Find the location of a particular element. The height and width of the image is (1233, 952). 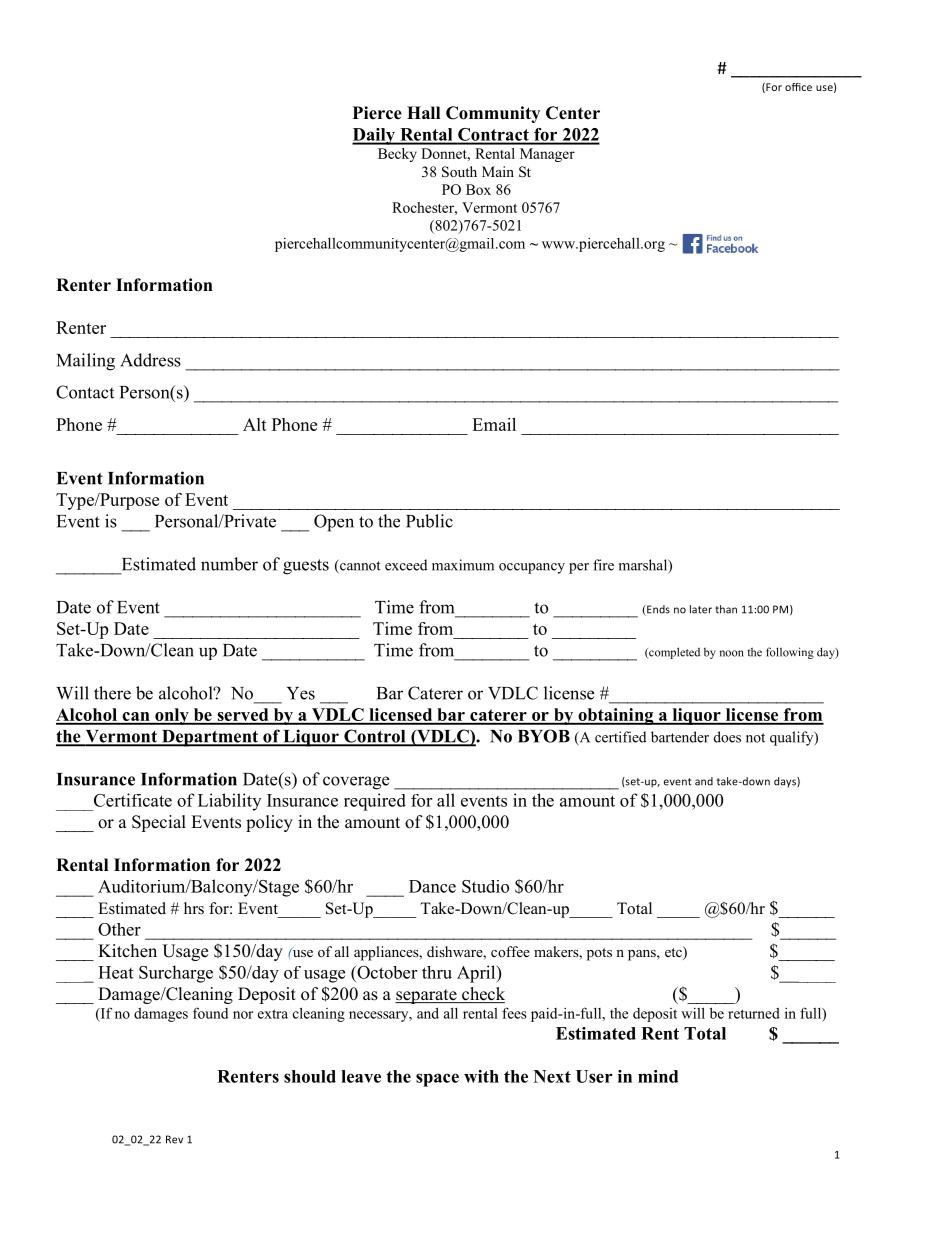

does is located at coordinates (727, 737).
